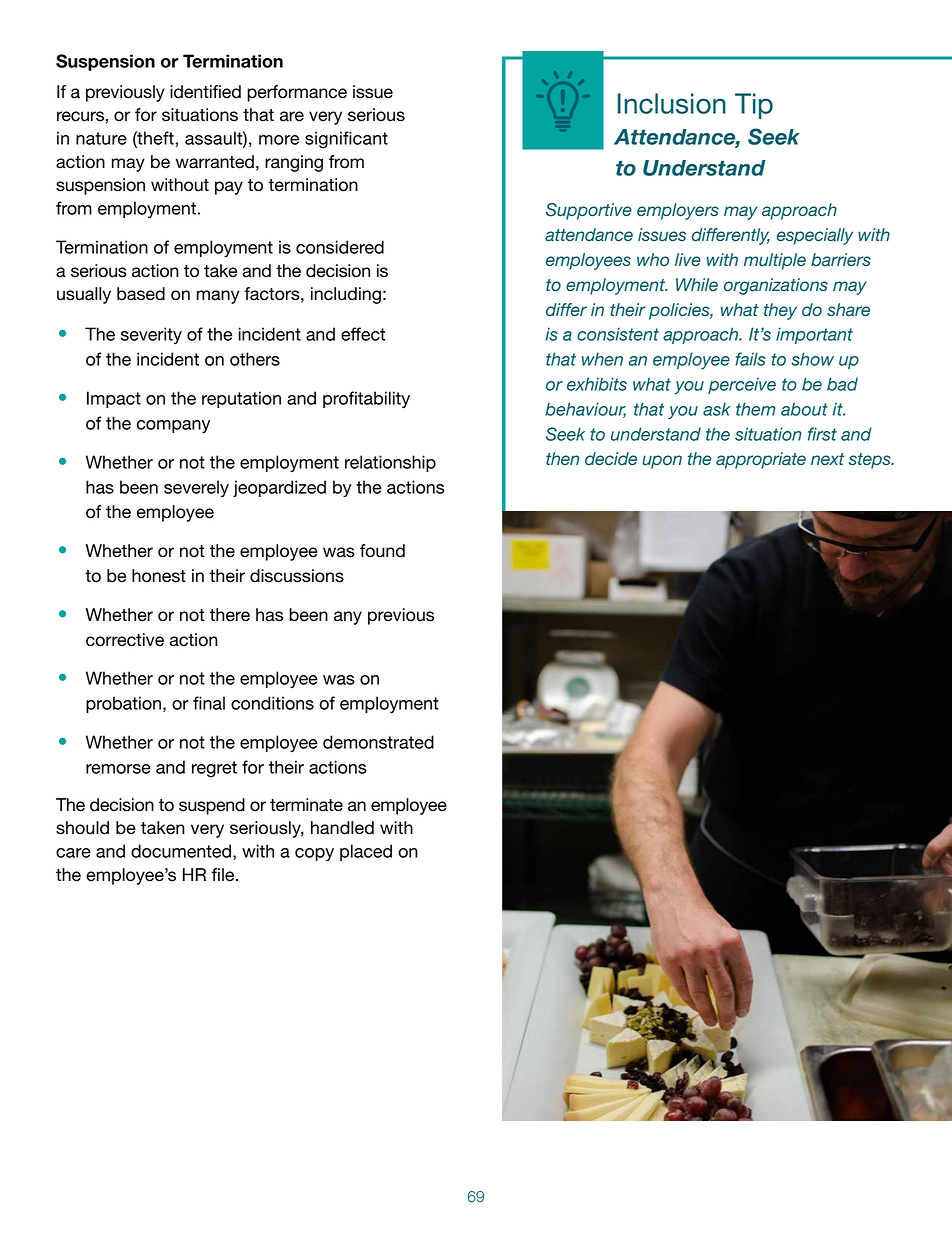 The image size is (952, 1233). What do you see at coordinates (181, 851) in the screenshot?
I see `documented` at bounding box center [181, 851].
